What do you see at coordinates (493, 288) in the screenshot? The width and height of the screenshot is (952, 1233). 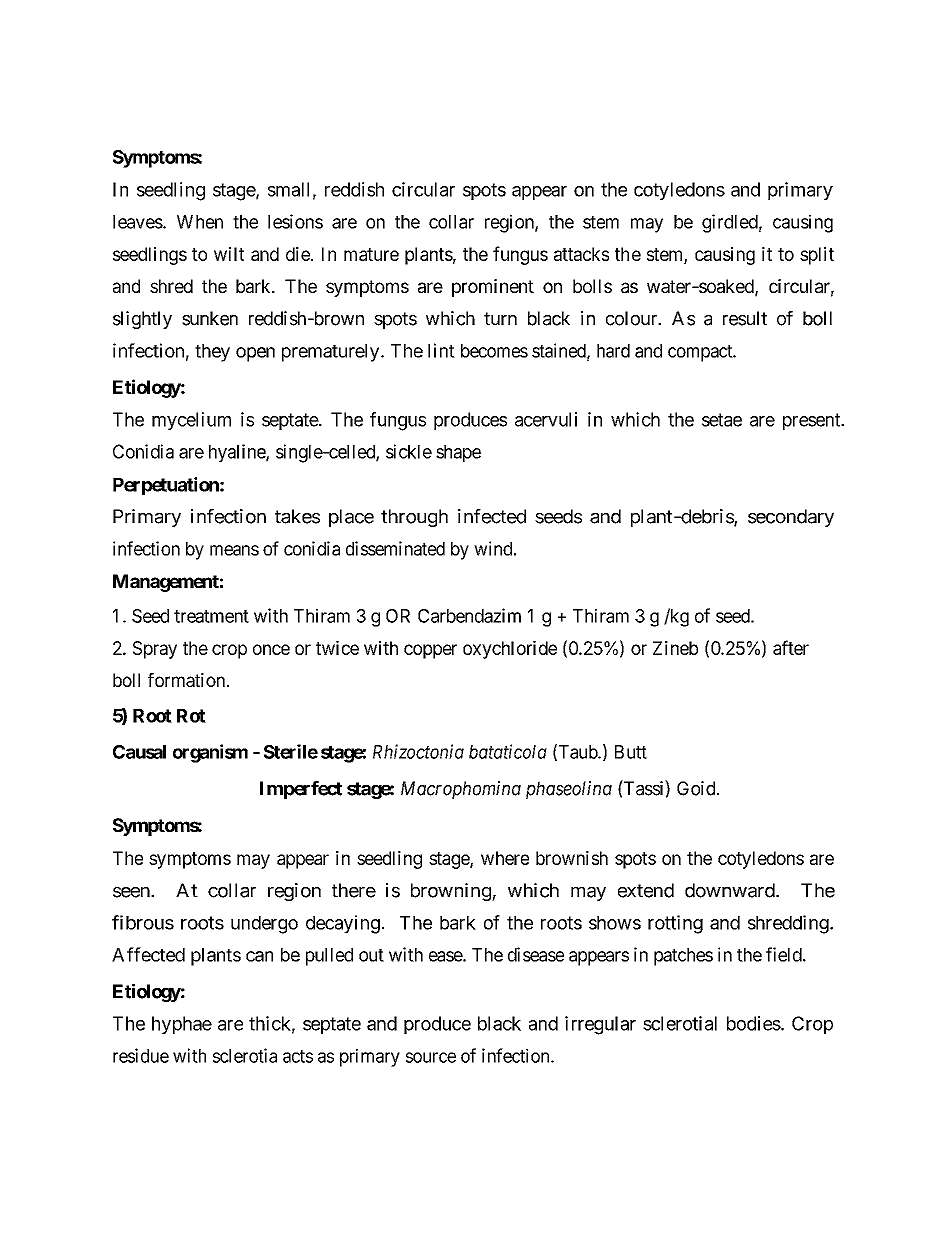 I see `prominent` at bounding box center [493, 288].
